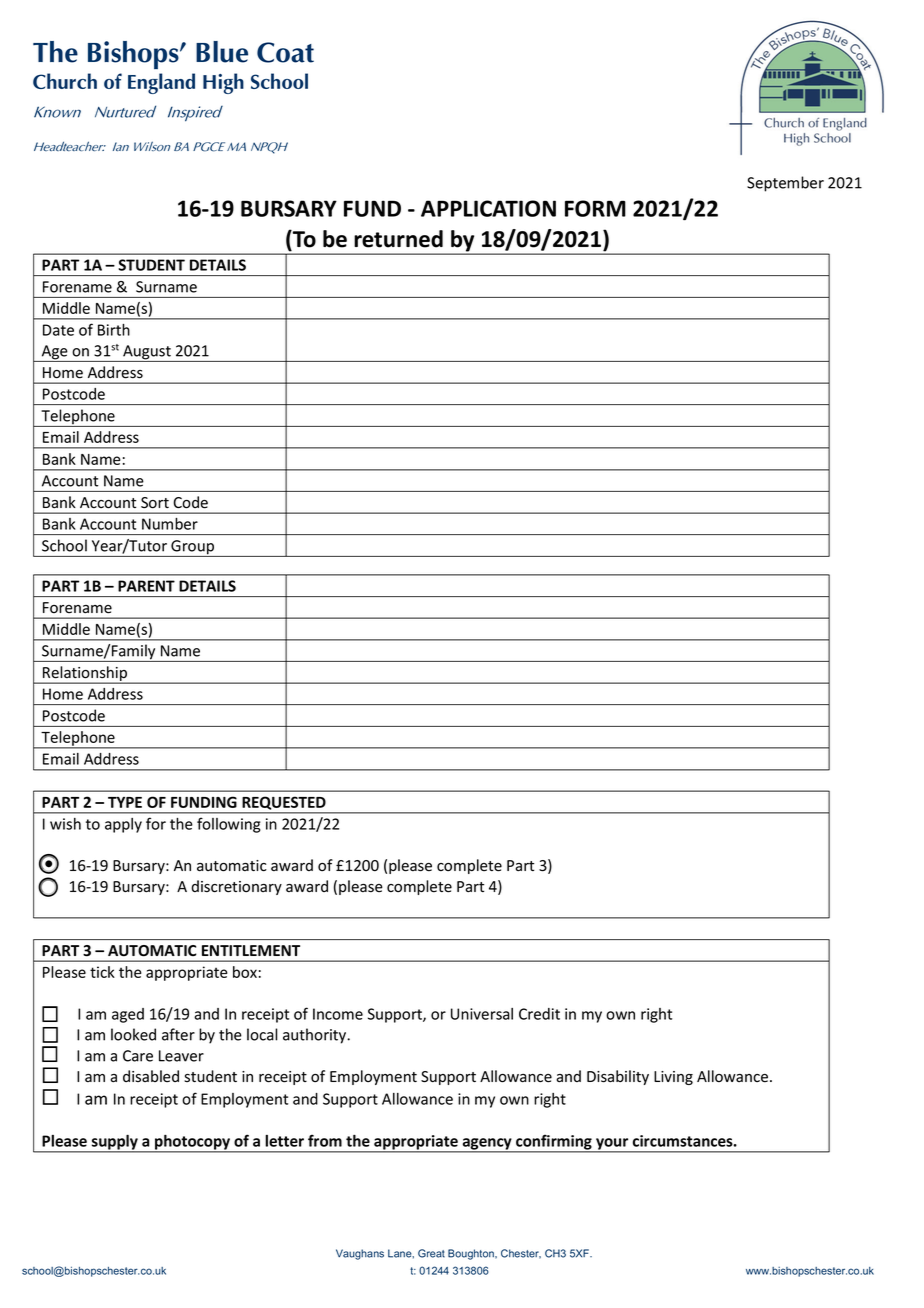  What do you see at coordinates (123, 825) in the screenshot?
I see `apply` at bounding box center [123, 825].
